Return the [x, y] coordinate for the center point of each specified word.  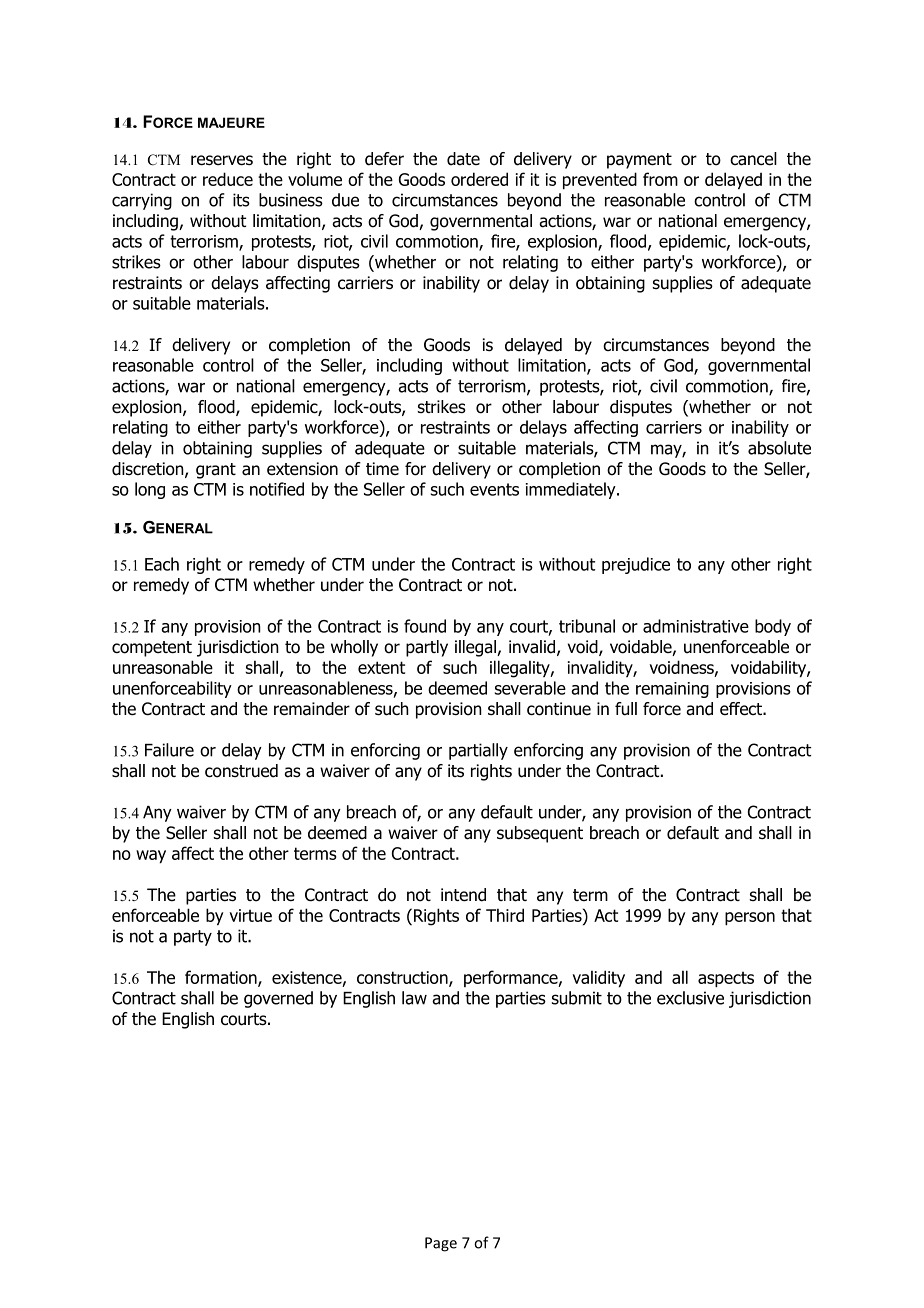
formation [222, 978]
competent [152, 649]
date [463, 159]
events [494, 489]
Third [505, 915]
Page [441, 1244]
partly [427, 648]
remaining [672, 690]
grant [216, 471]
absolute [779, 448]
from [660, 179]
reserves [222, 160]
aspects [726, 979]
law [414, 998]
